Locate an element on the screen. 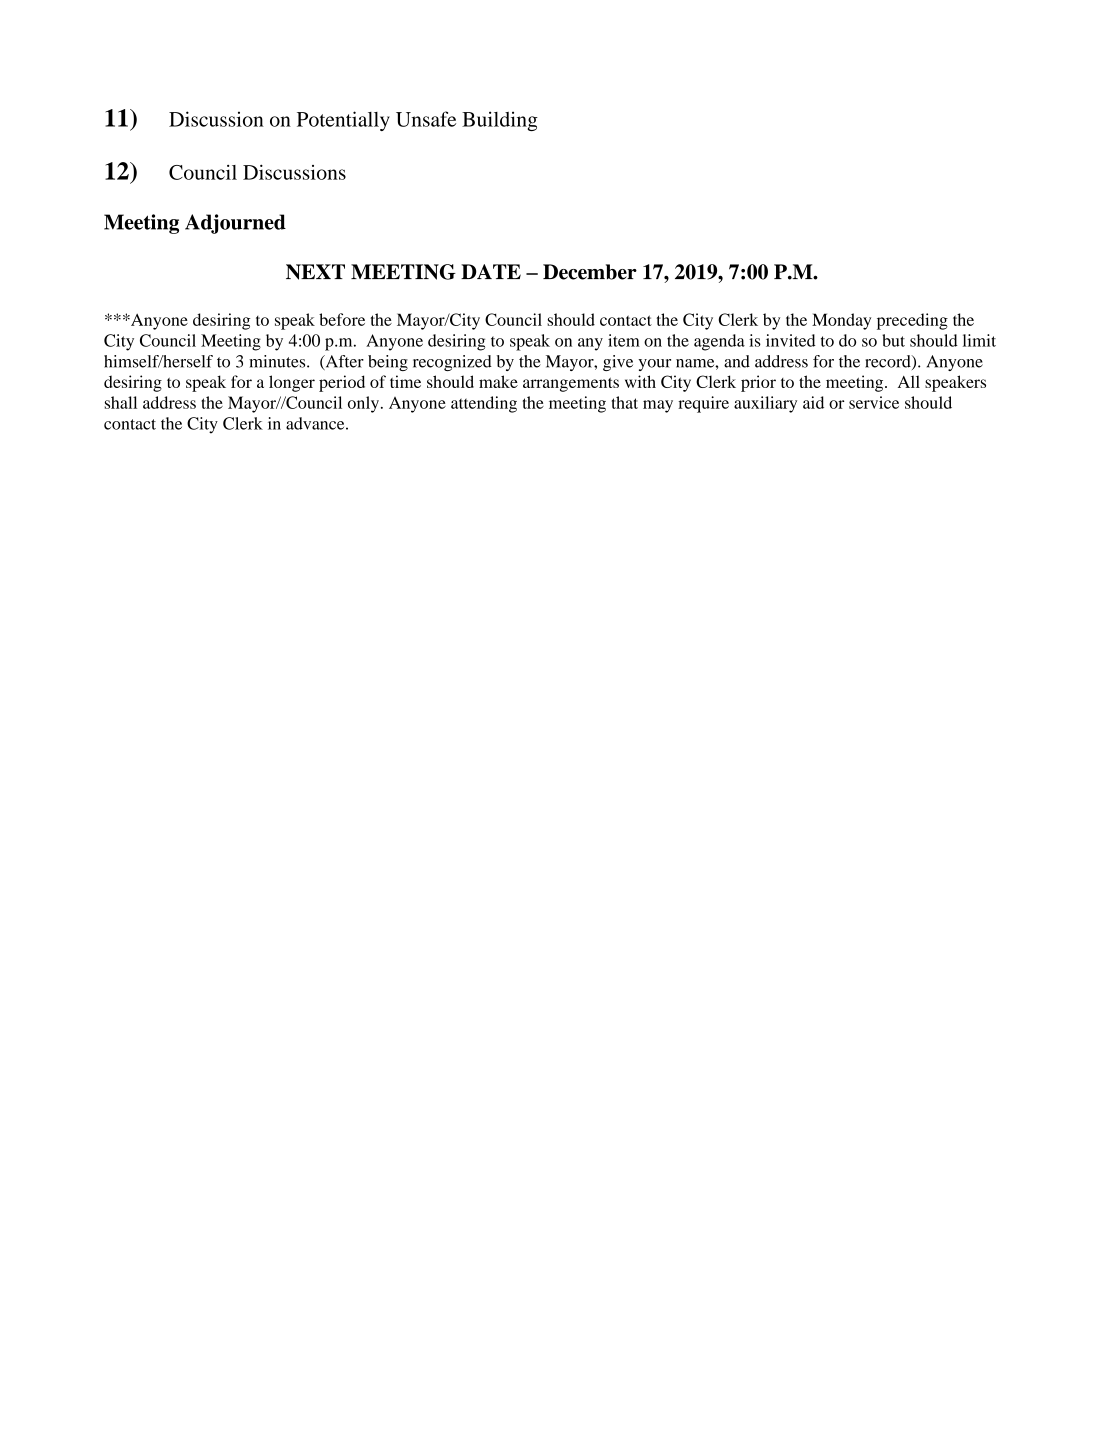  item is located at coordinates (624, 340).
